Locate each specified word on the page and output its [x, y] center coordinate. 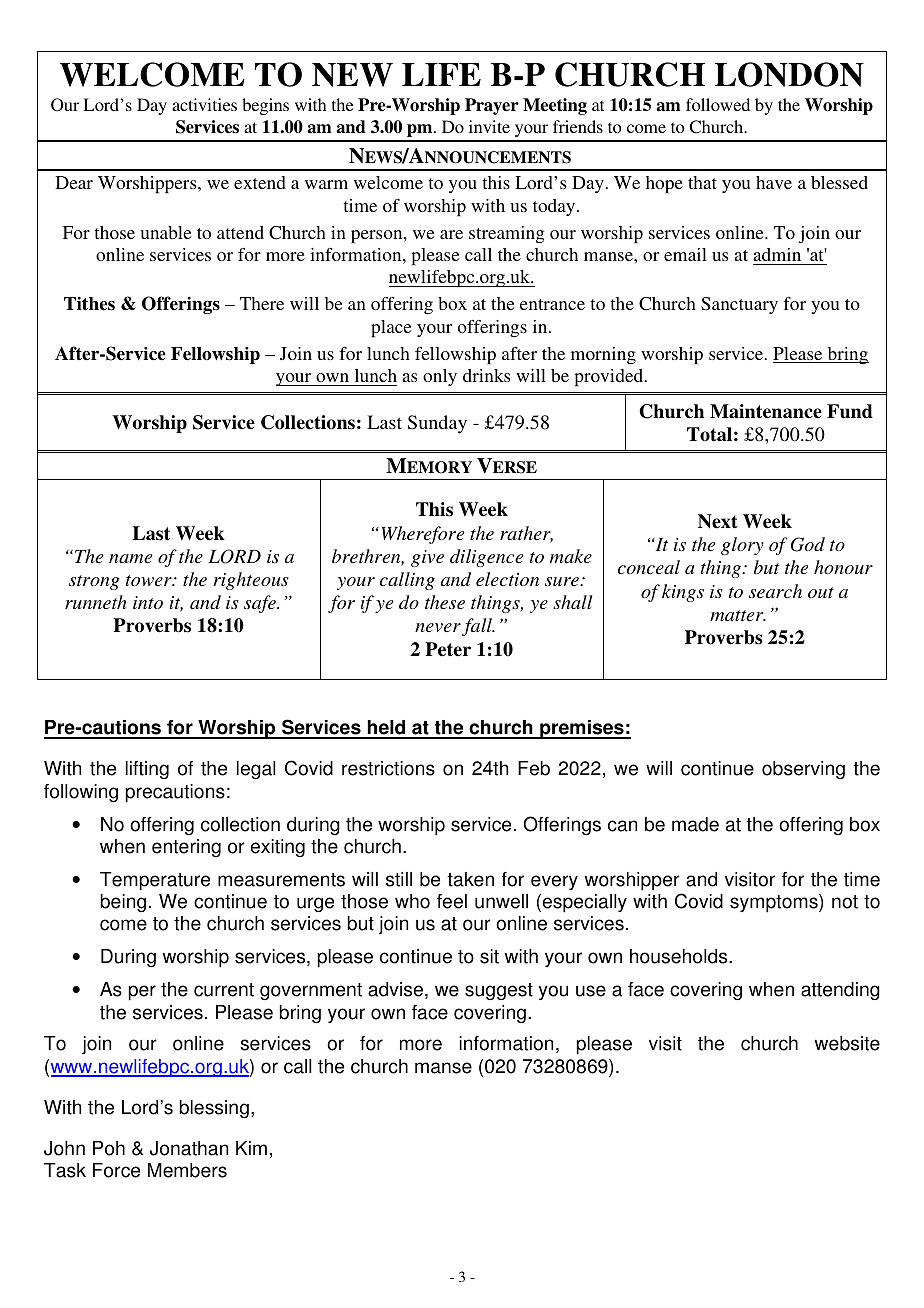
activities [204, 104]
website [847, 1043]
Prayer [492, 106]
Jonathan [189, 1148]
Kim [251, 1148]
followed [718, 104]
